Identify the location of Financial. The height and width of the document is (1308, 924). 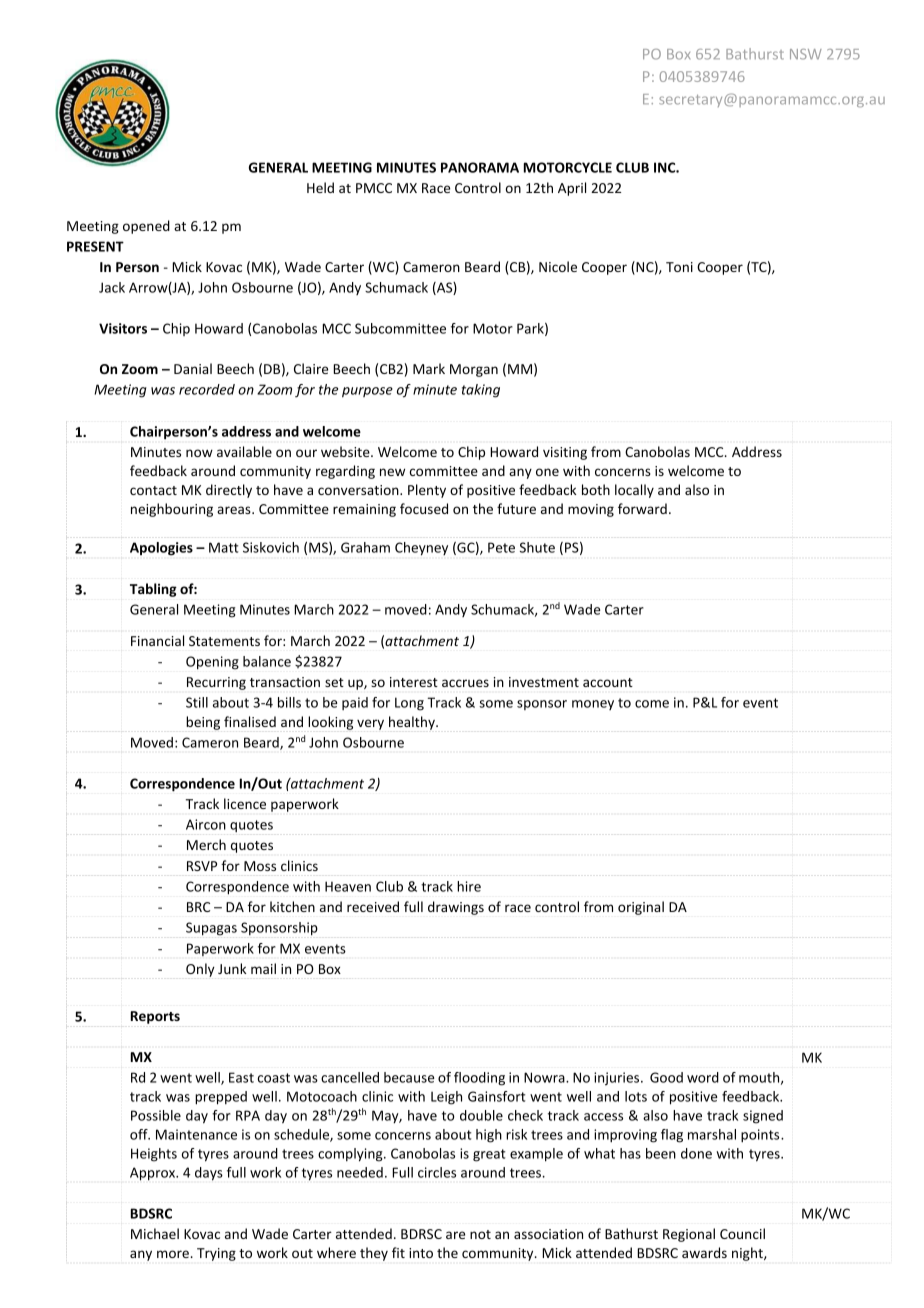
(157, 640).
